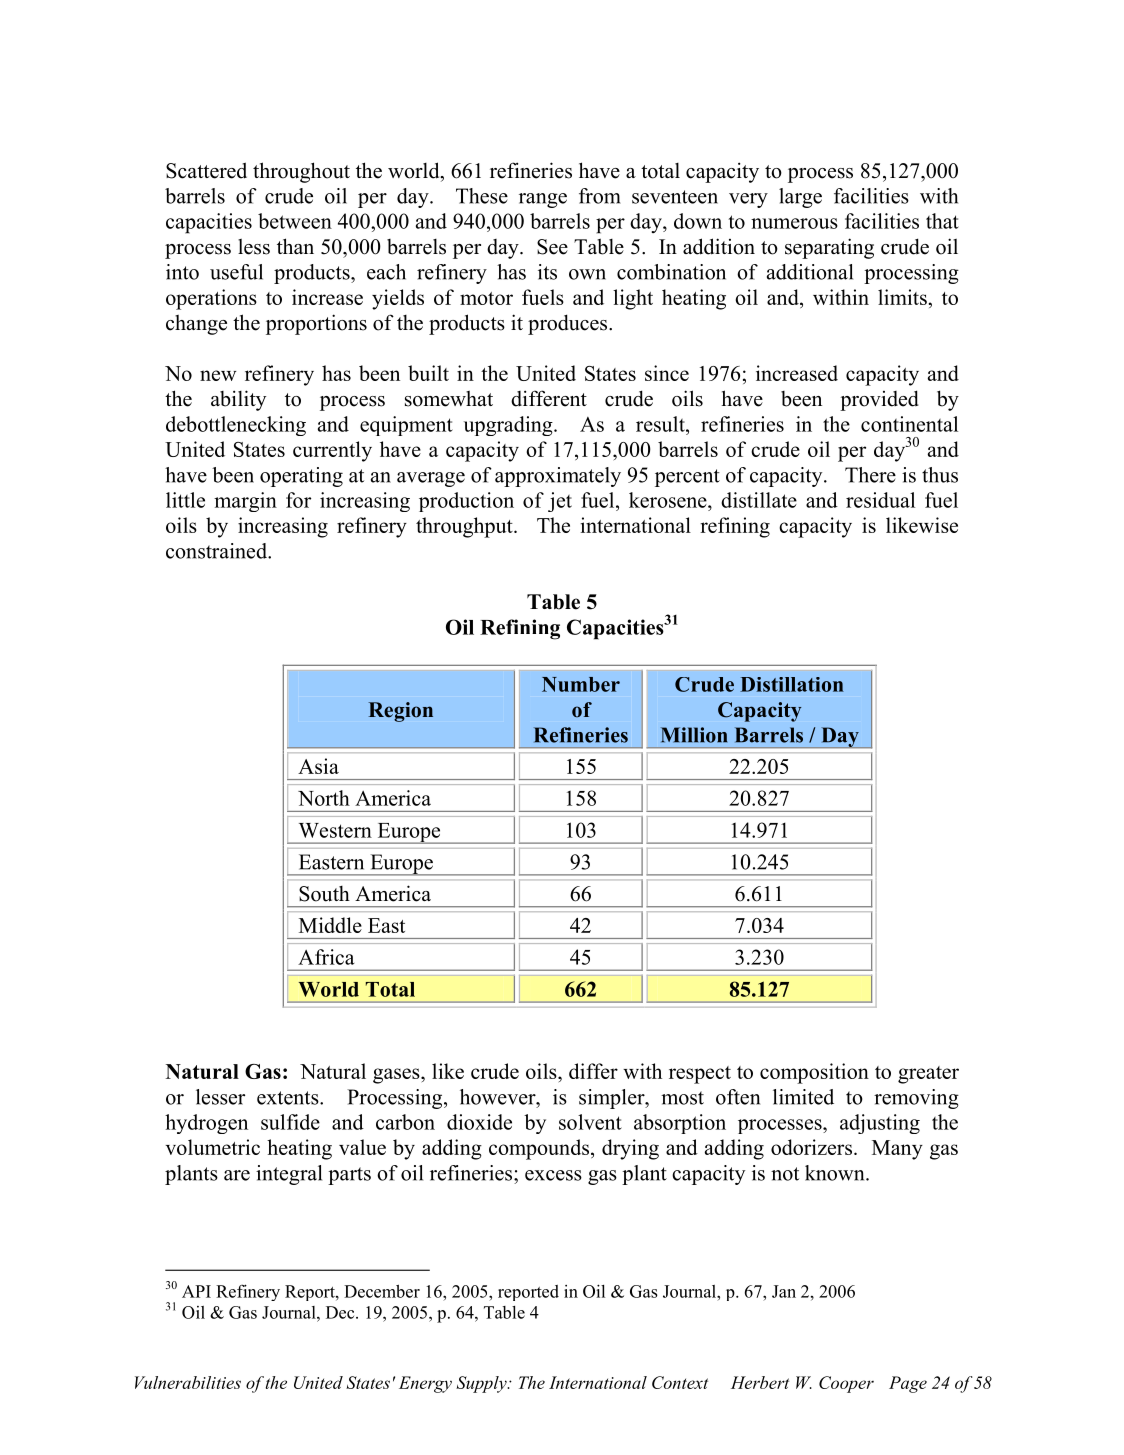 This screenshot has width=1124, height=1455. I want to click on jet, so click(560, 502).
